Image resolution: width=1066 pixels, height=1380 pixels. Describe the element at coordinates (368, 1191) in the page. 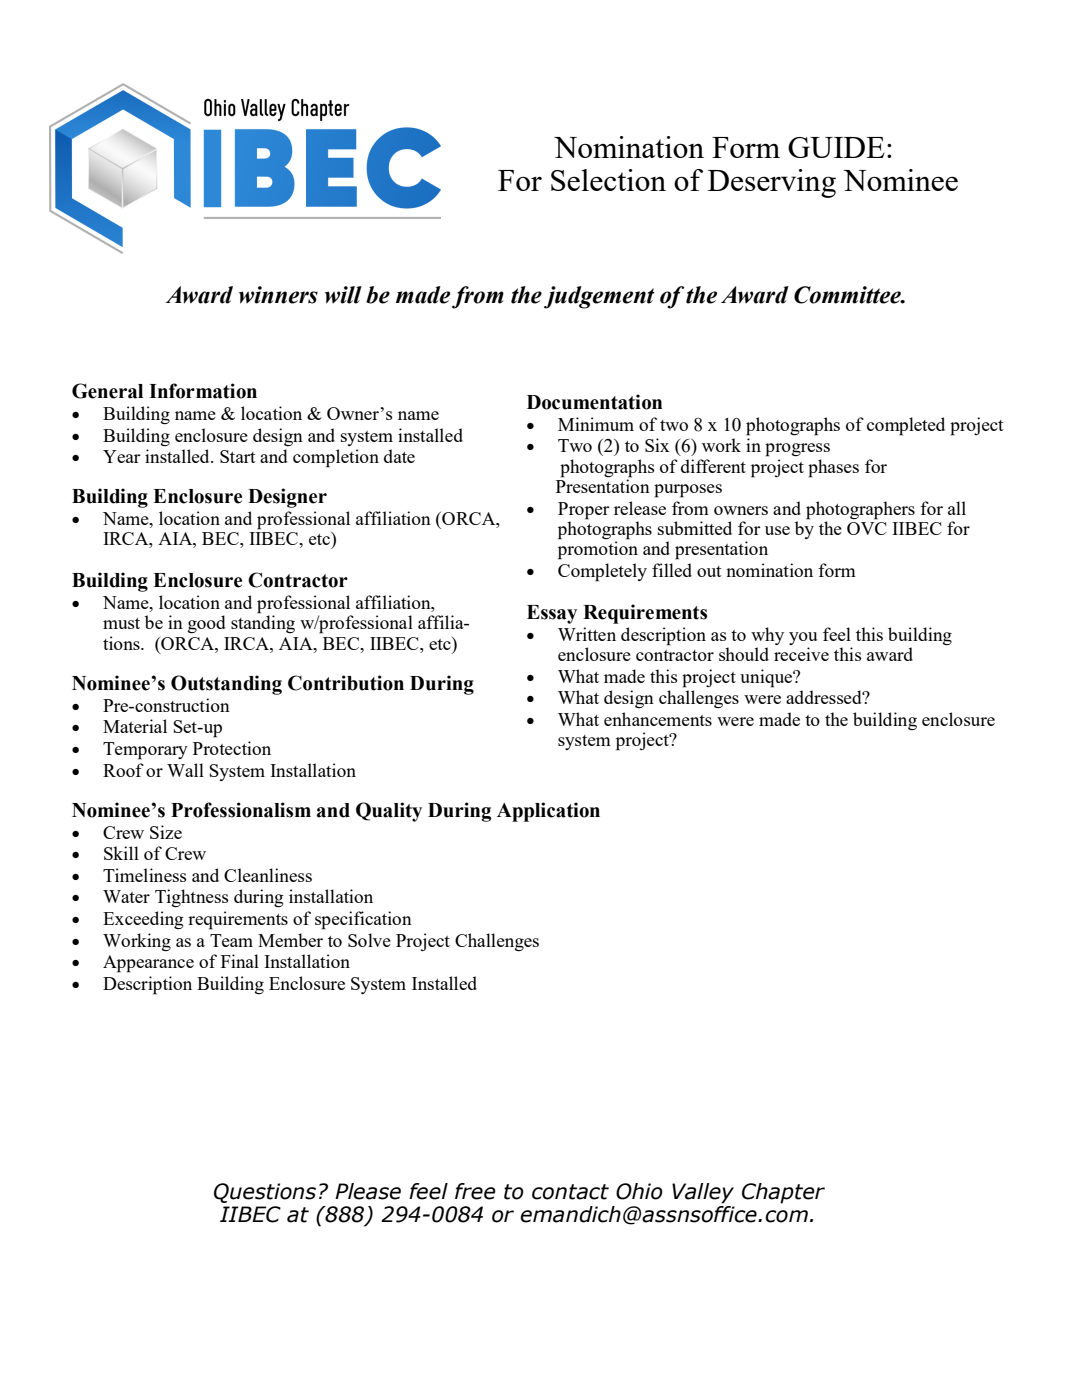

I see `Please` at that location.
